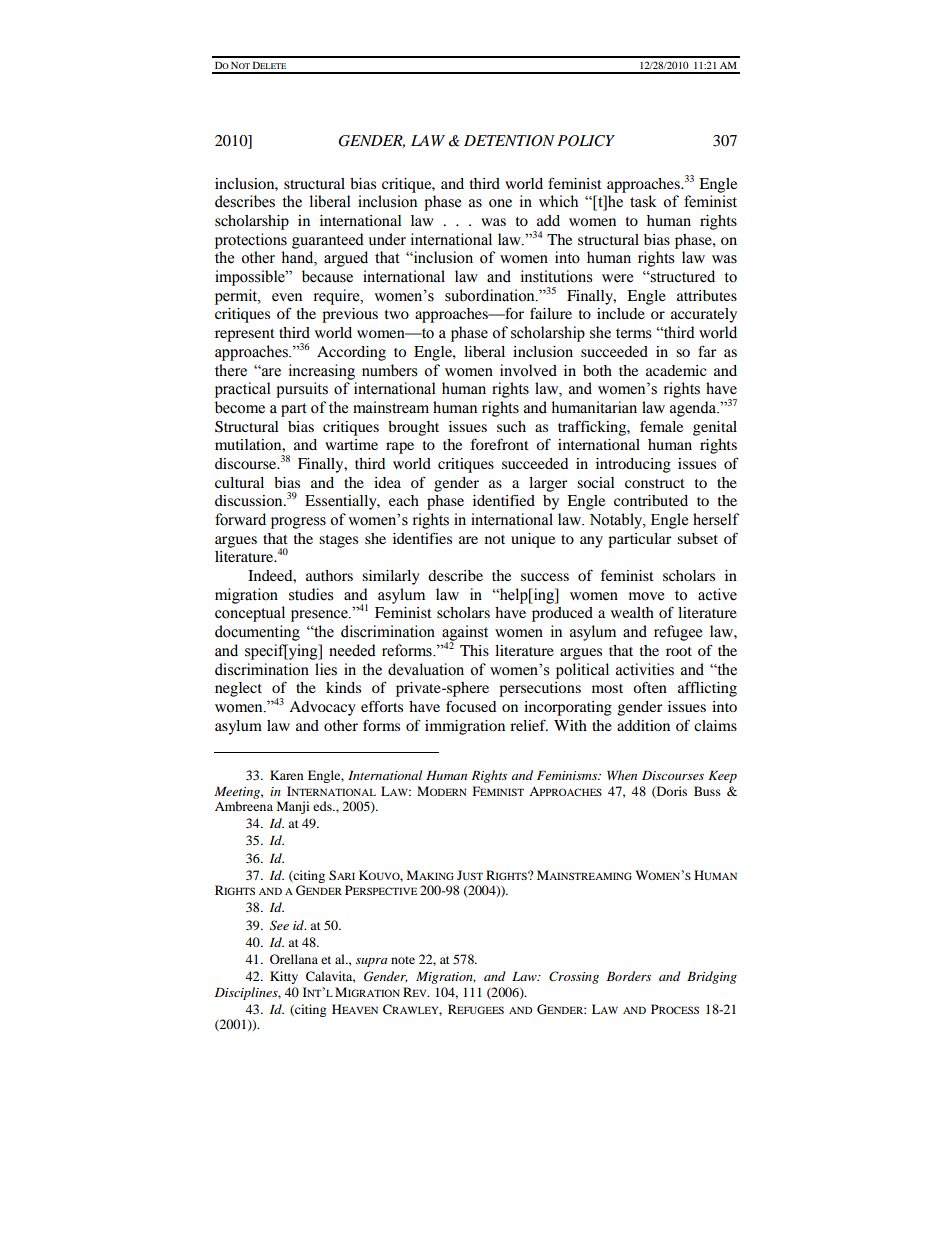  I want to click on identifies, so click(422, 538).
